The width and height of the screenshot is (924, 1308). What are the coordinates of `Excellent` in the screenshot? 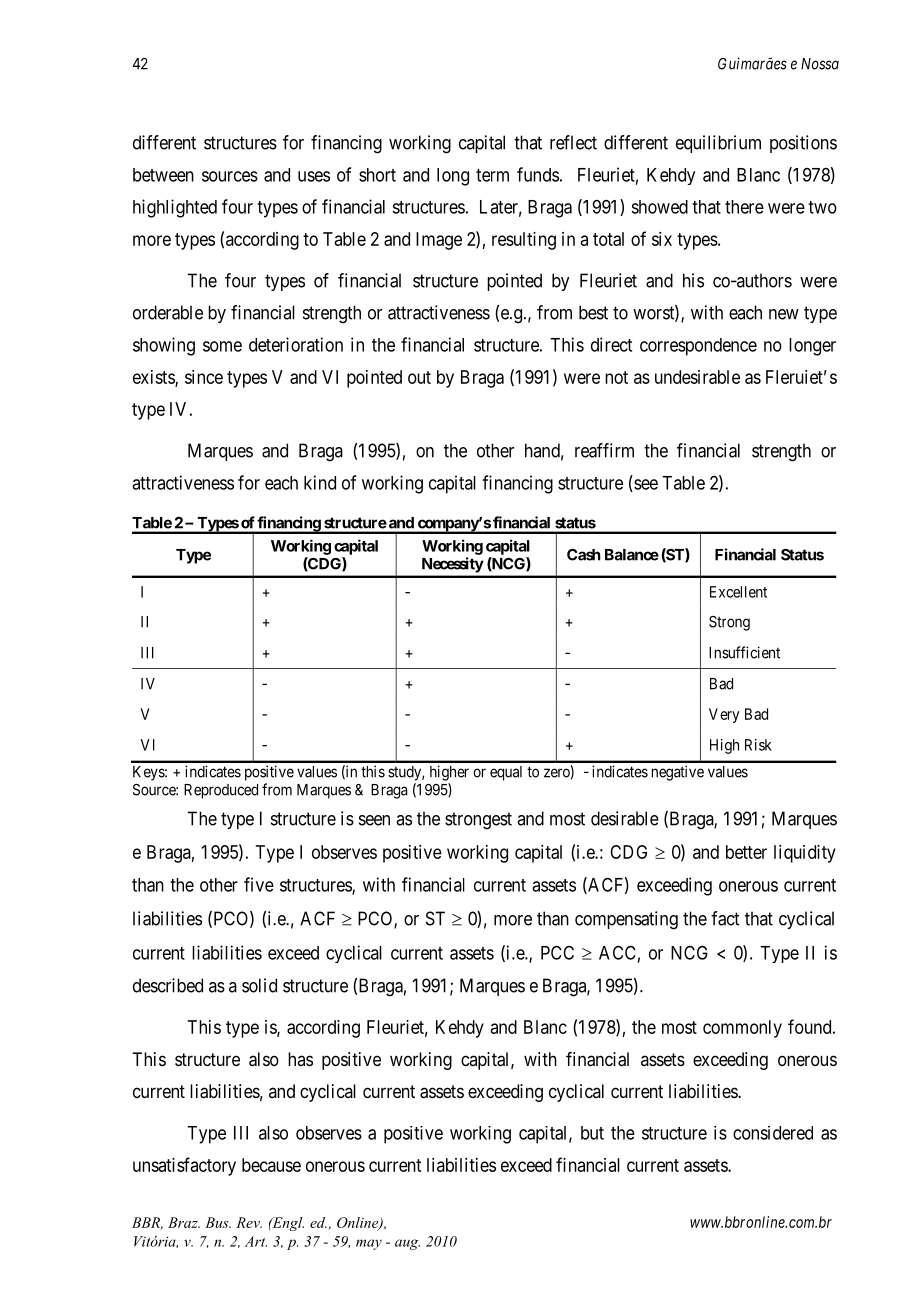 It's located at (738, 592).
